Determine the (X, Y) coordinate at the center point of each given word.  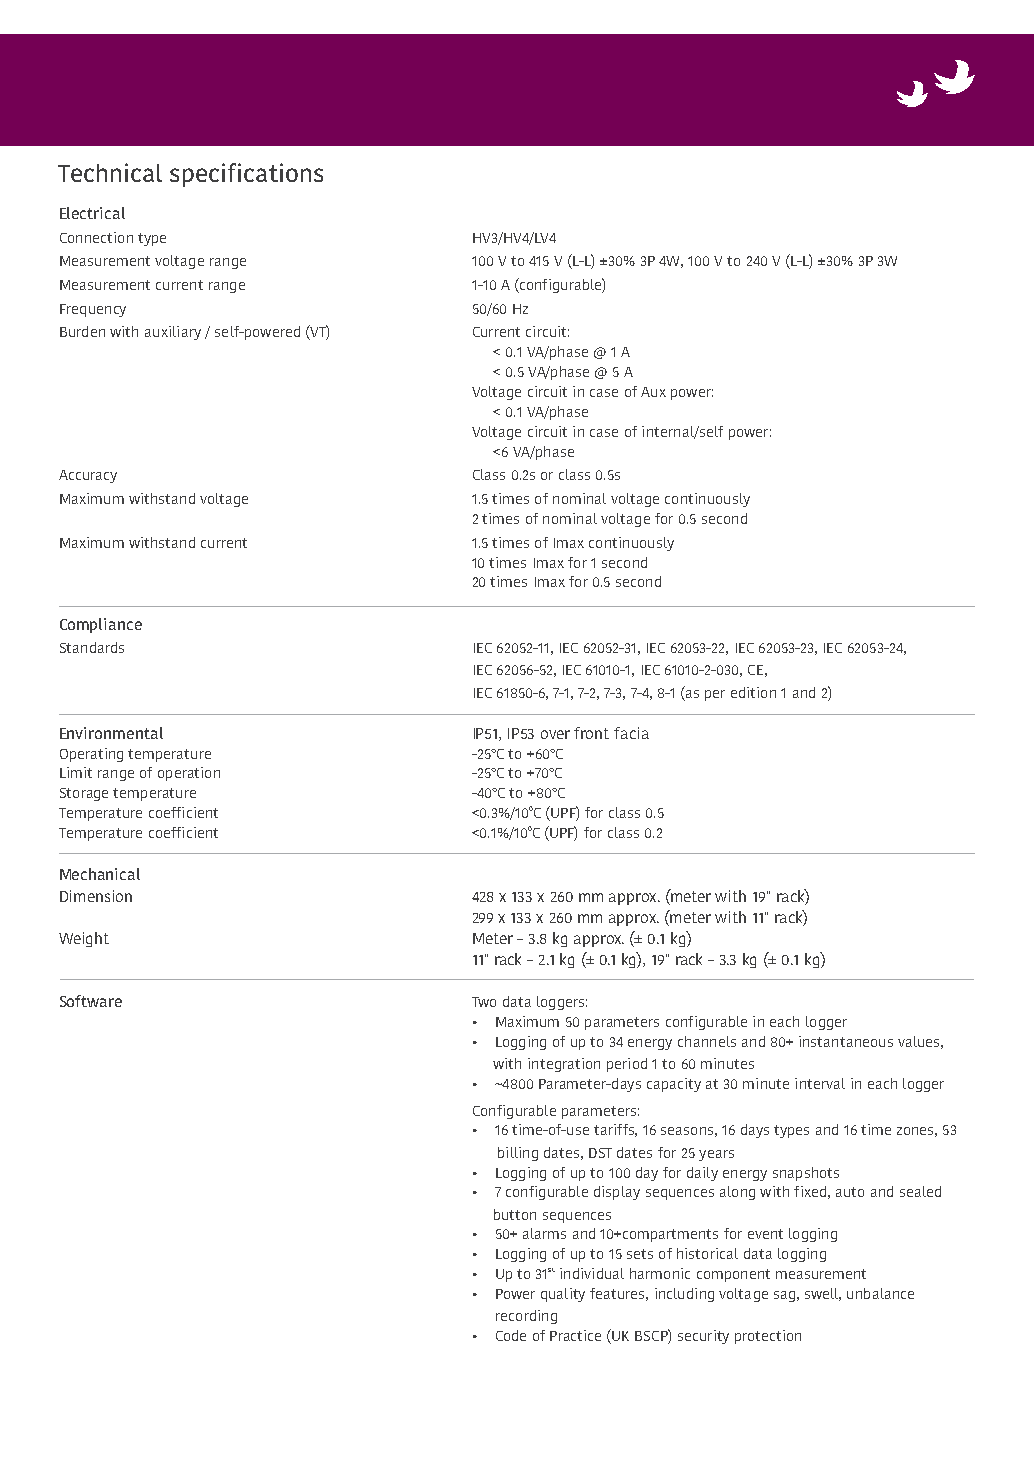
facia (631, 733)
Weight (84, 939)
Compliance (101, 625)
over (555, 734)
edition (753, 692)
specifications (246, 175)
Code (511, 1335)
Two (484, 1002)
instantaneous (846, 1041)
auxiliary (173, 333)
